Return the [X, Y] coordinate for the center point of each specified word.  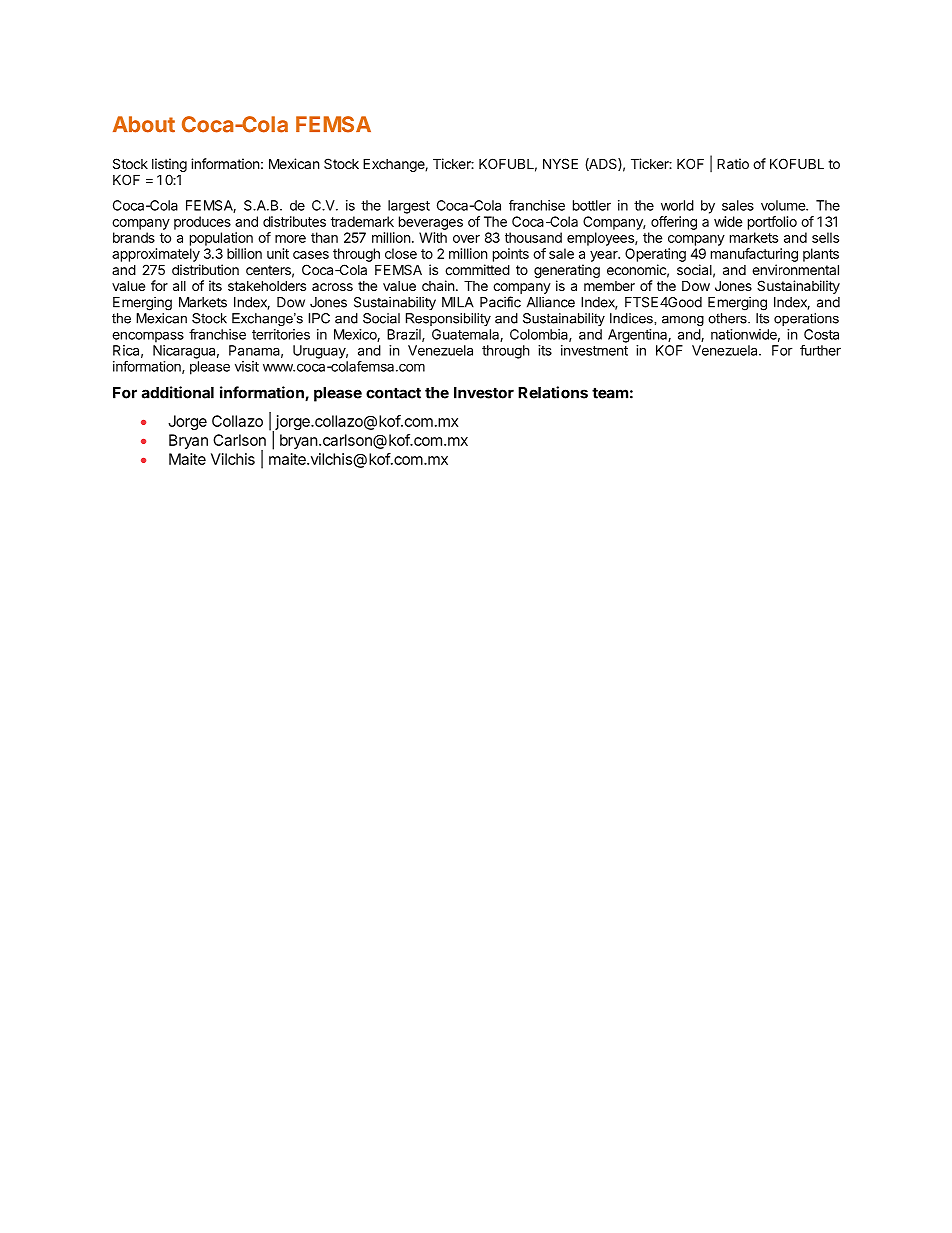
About [144, 124]
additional [178, 392]
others [728, 318]
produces [202, 223]
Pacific [500, 302]
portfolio [772, 223]
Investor [484, 393]
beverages [431, 223]
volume [784, 205]
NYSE [560, 163]
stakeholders [267, 285]
